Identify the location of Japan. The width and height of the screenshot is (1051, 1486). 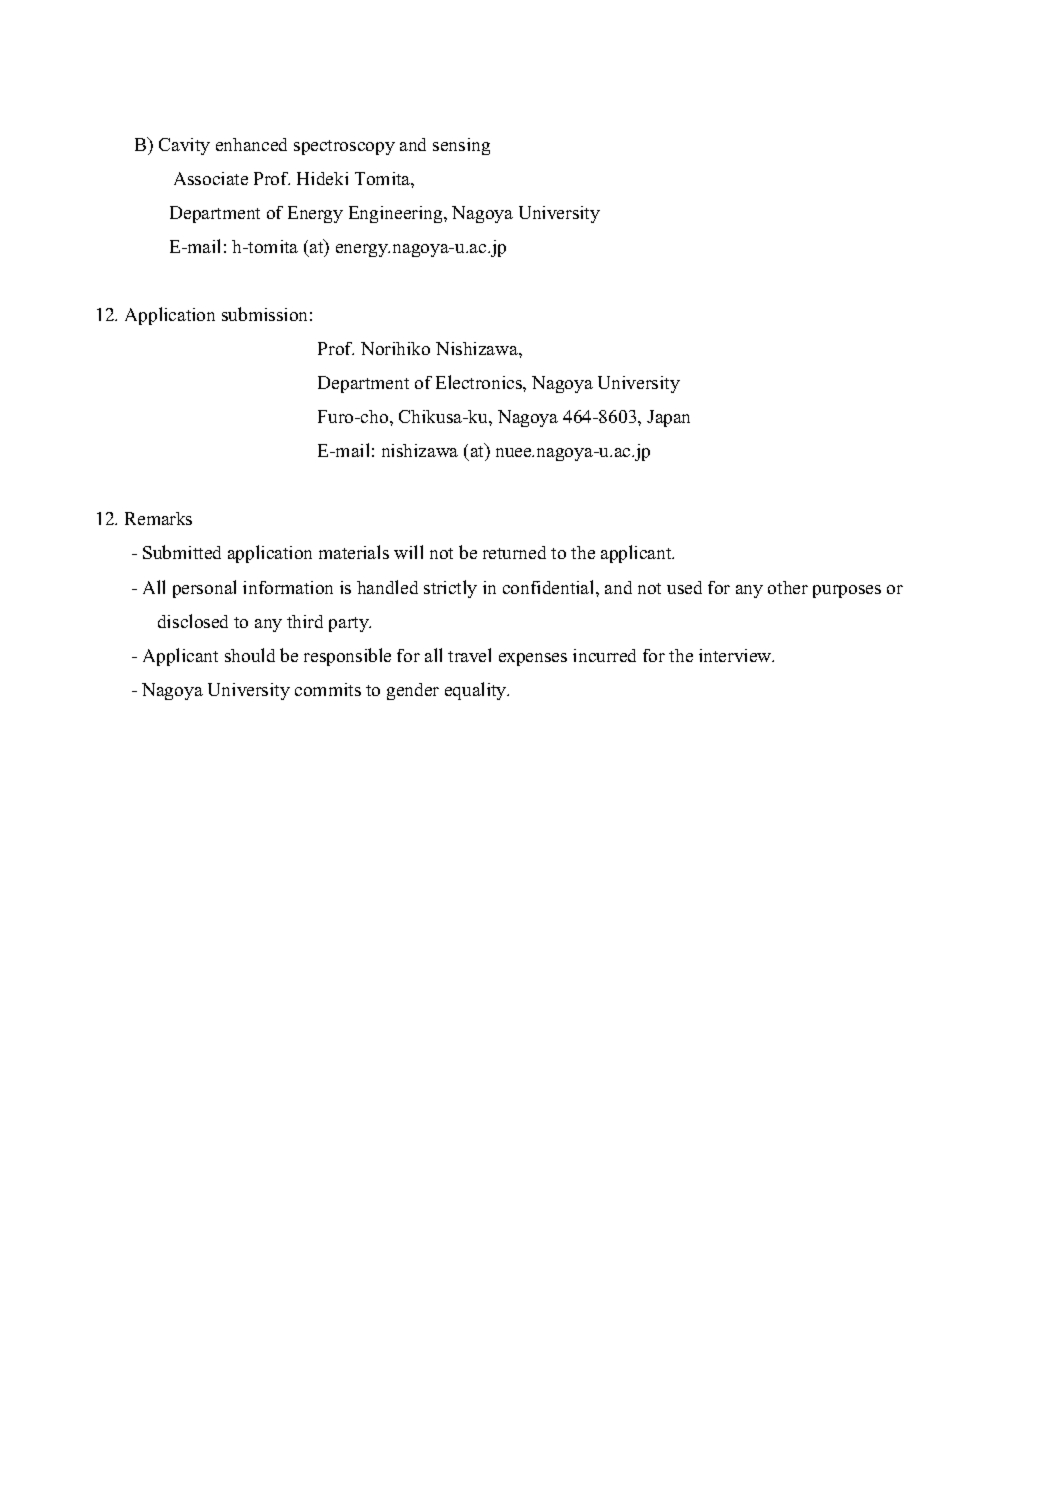
(668, 418).
